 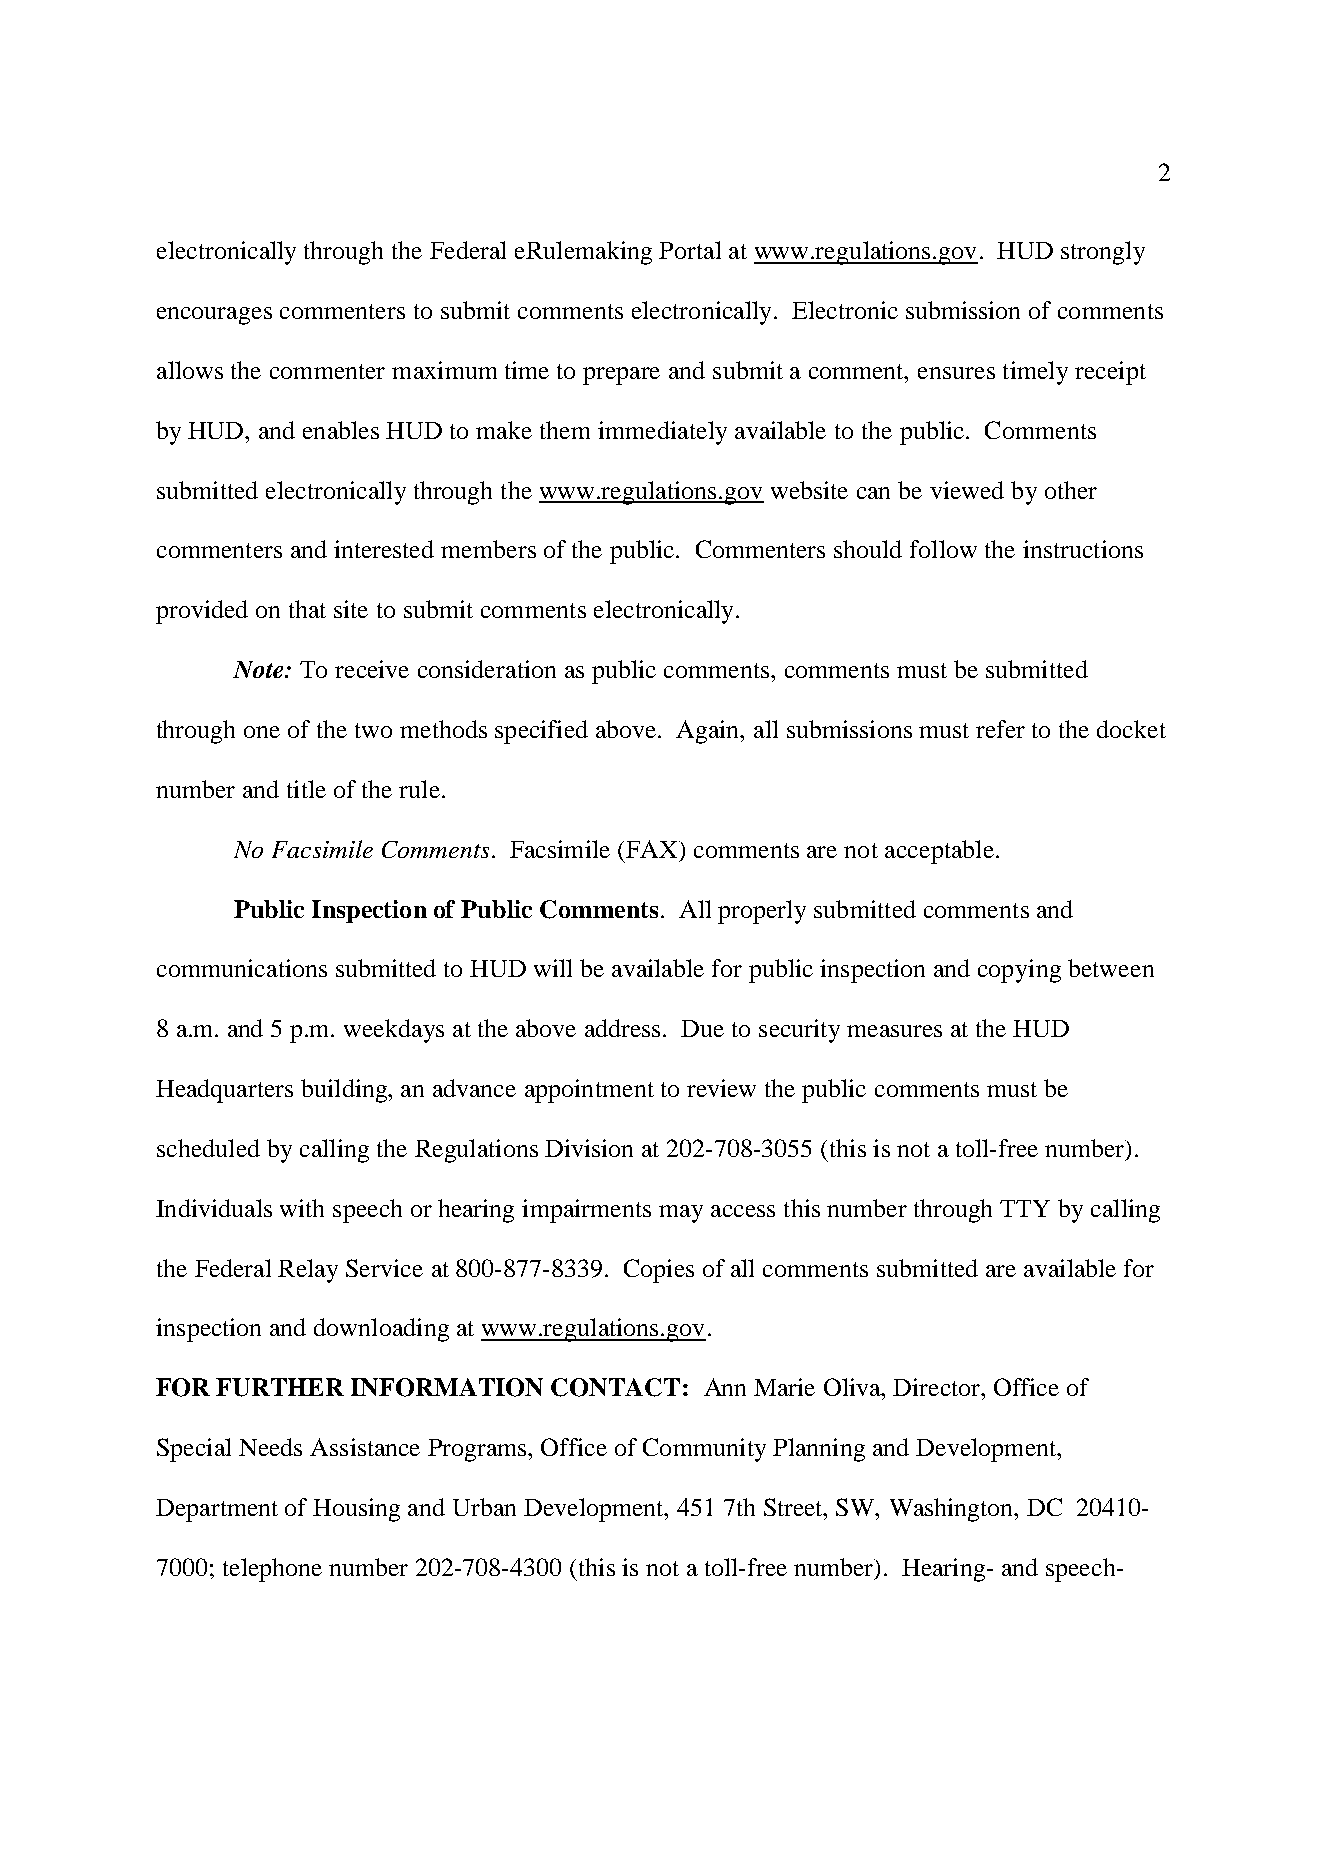 What do you see at coordinates (721, 1088) in the screenshot?
I see `review` at bounding box center [721, 1088].
